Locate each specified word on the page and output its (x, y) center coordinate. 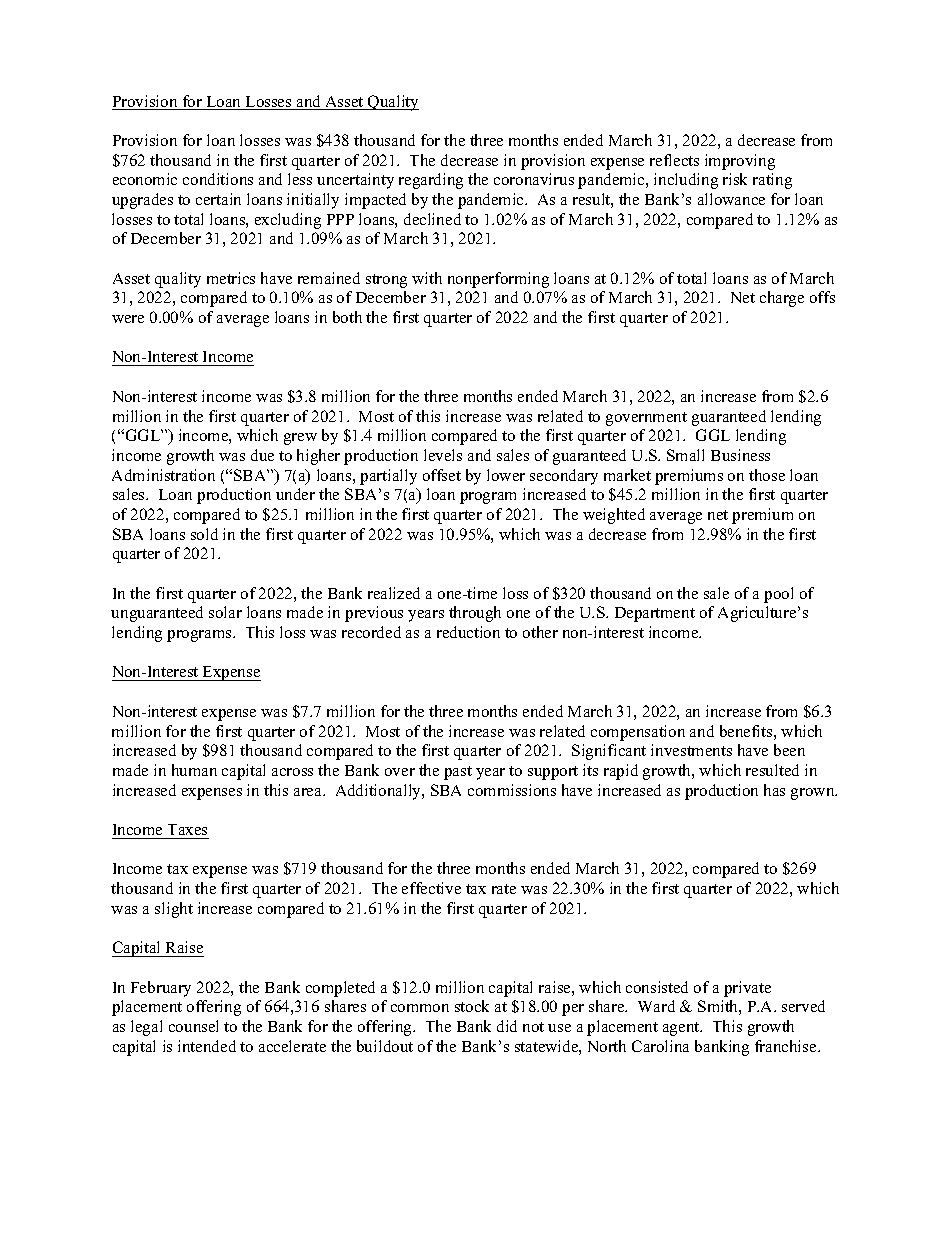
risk (735, 179)
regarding (431, 181)
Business (740, 455)
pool (778, 595)
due (262, 455)
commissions (512, 790)
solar (225, 612)
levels (443, 455)
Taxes (187, 829)
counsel (193, 1026)
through (475, 614)
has (774, 790)
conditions (218, 179)
